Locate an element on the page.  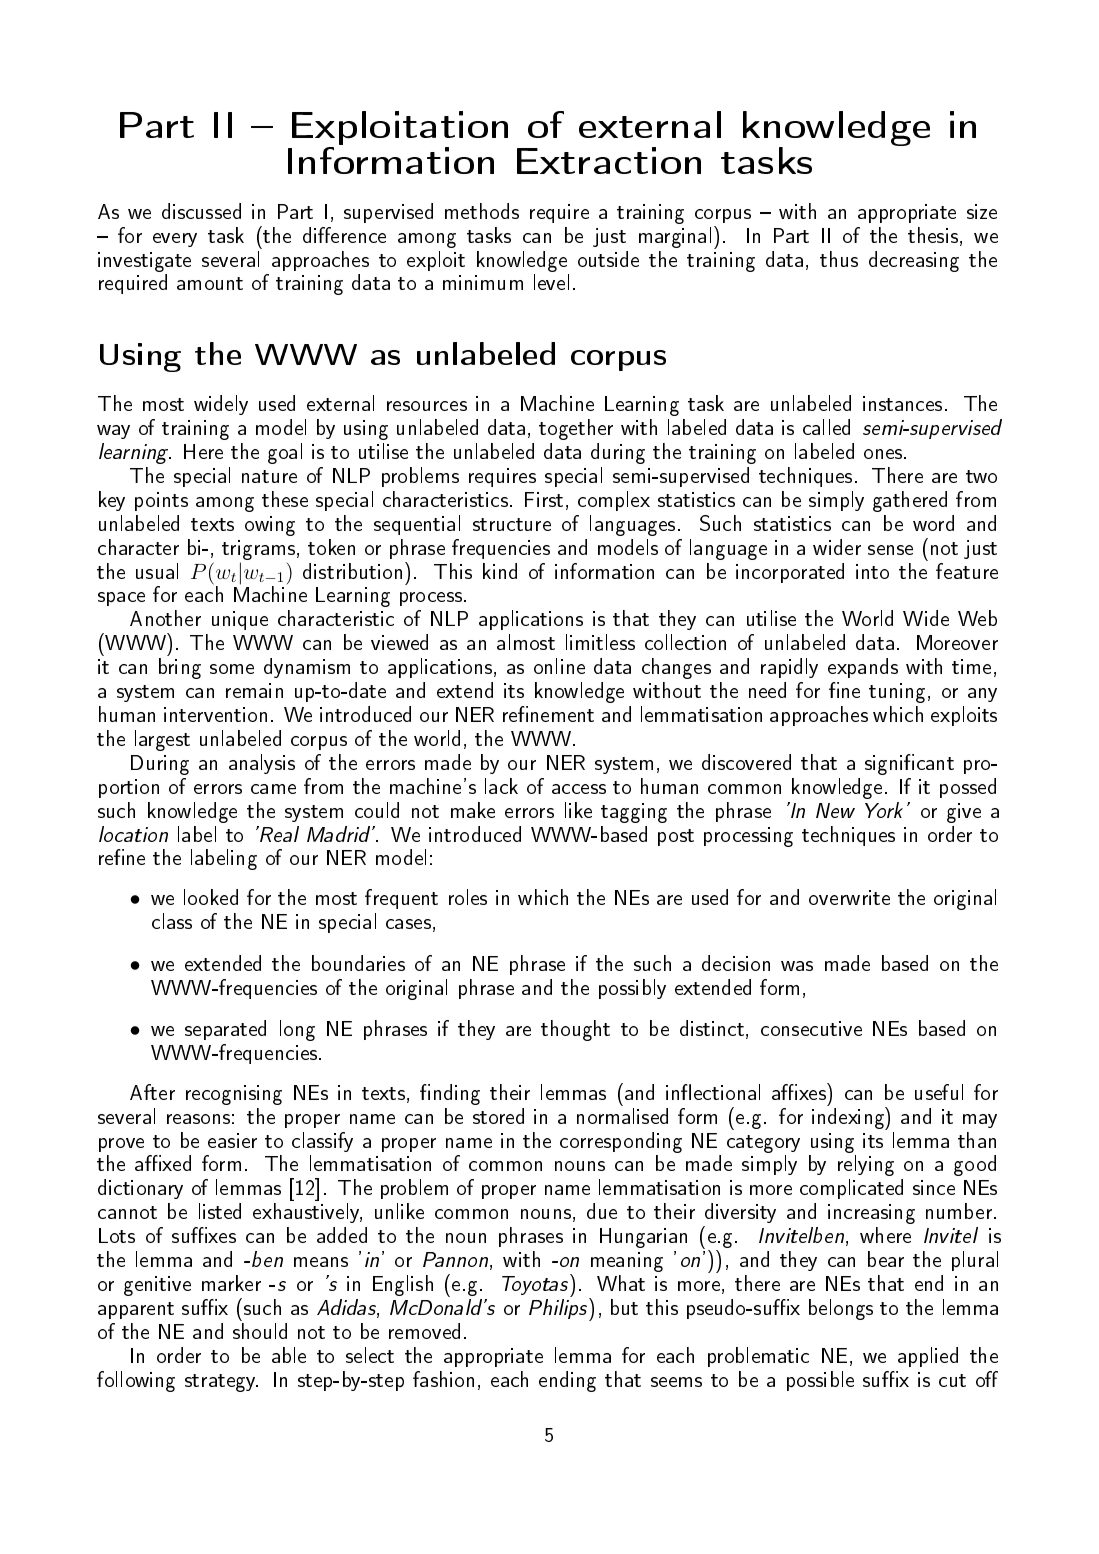
access is located at coordinates (579, 789).
